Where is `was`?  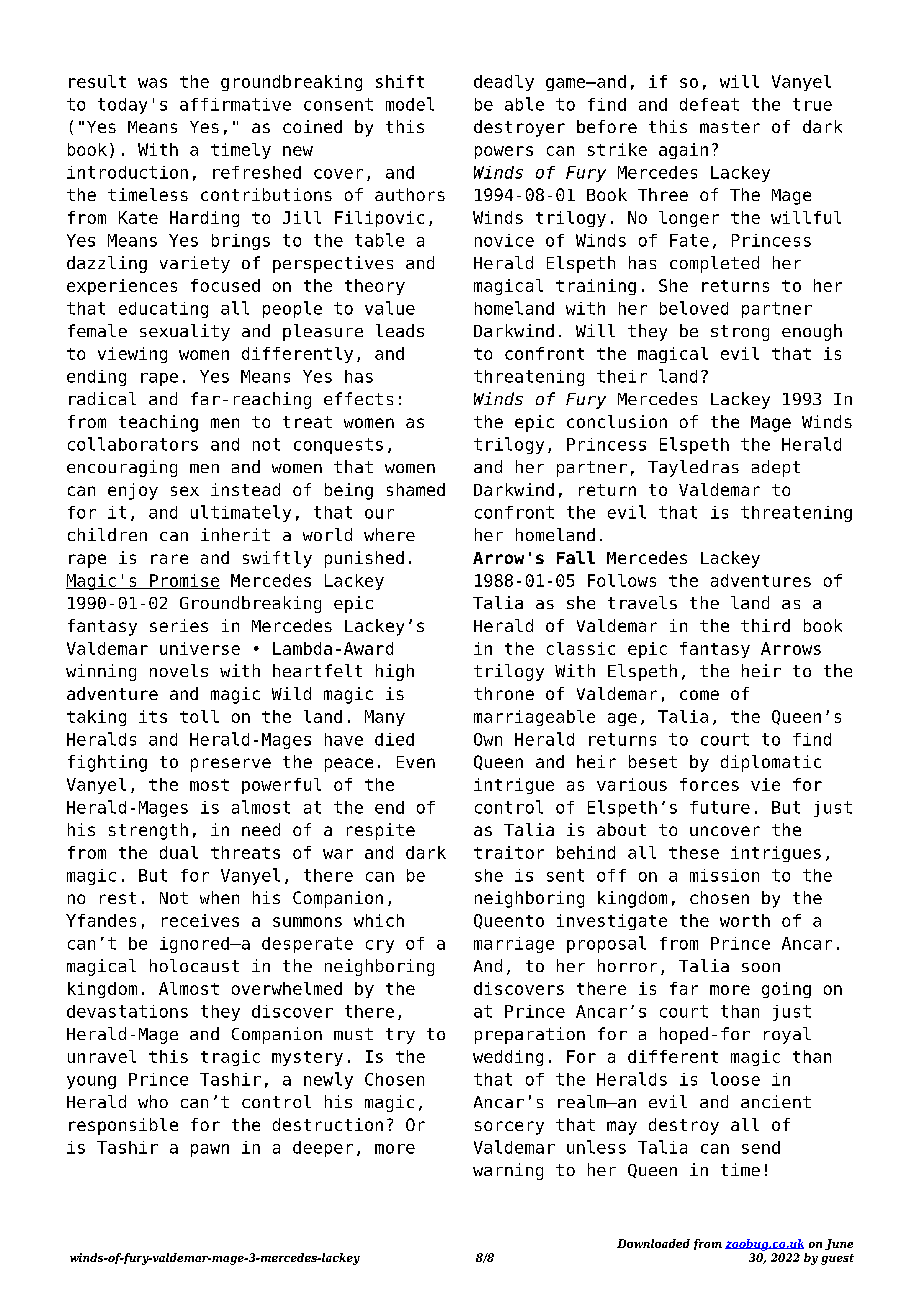 was is located at coordinates (152, 83).
